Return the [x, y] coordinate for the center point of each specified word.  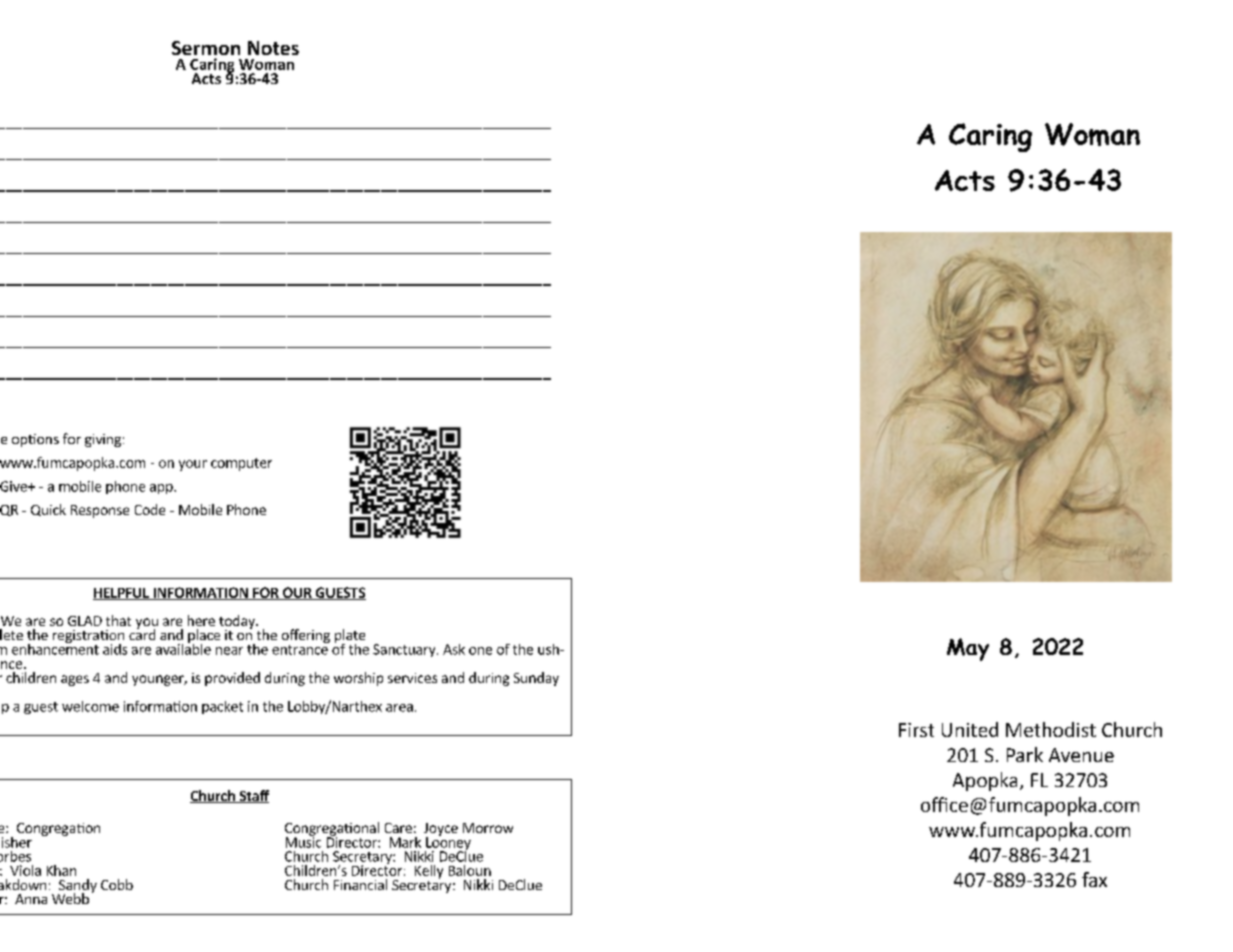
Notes [273, 48]
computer [241, 464]
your [193, 465]
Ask [454, 649]
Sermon [206, 48]
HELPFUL [122, 594]
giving [103, 440]
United [970, 729]
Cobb [117, 884]
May [968, 649]
